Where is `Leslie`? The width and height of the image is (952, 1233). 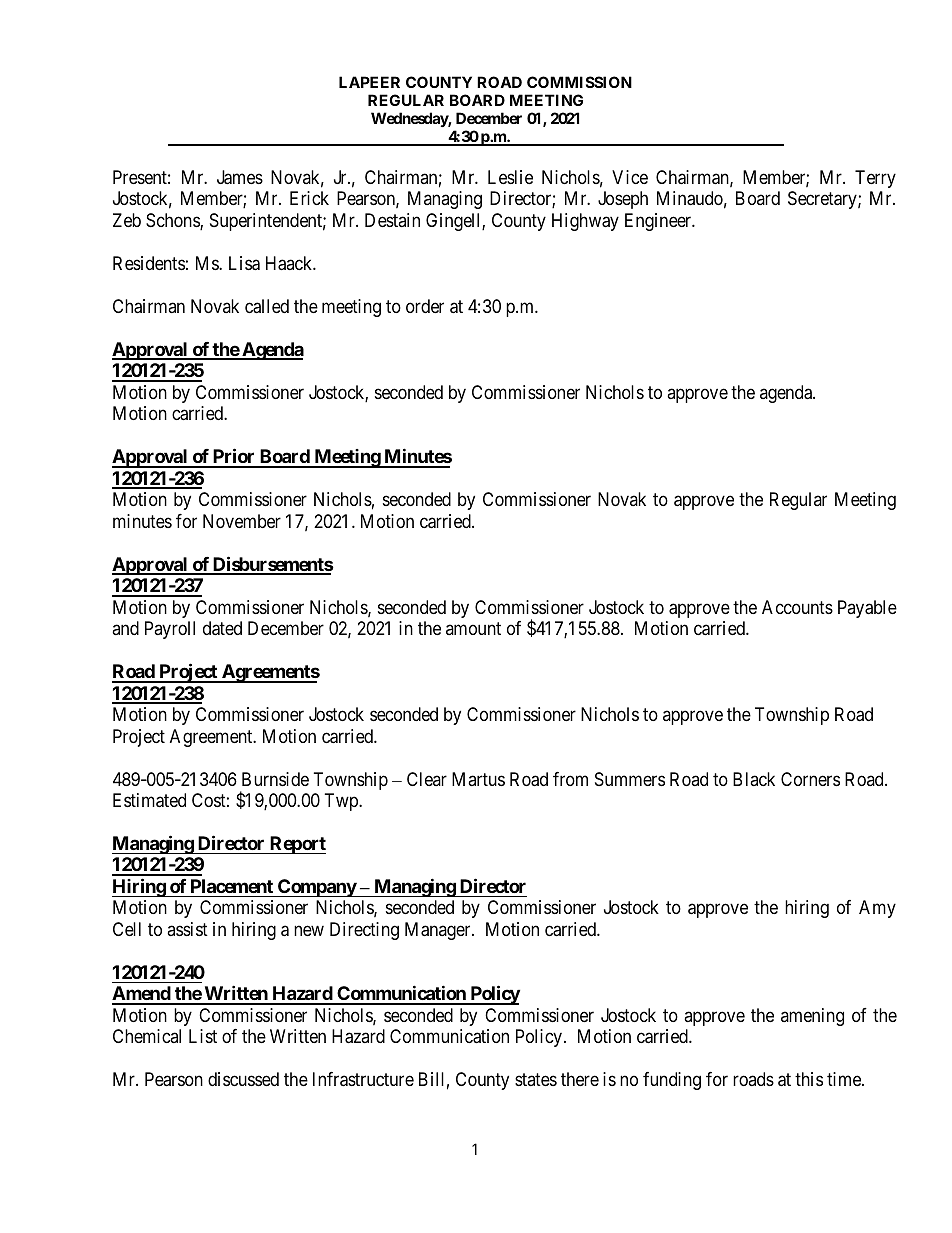
Leslie is located at coordinates (510, 177).
